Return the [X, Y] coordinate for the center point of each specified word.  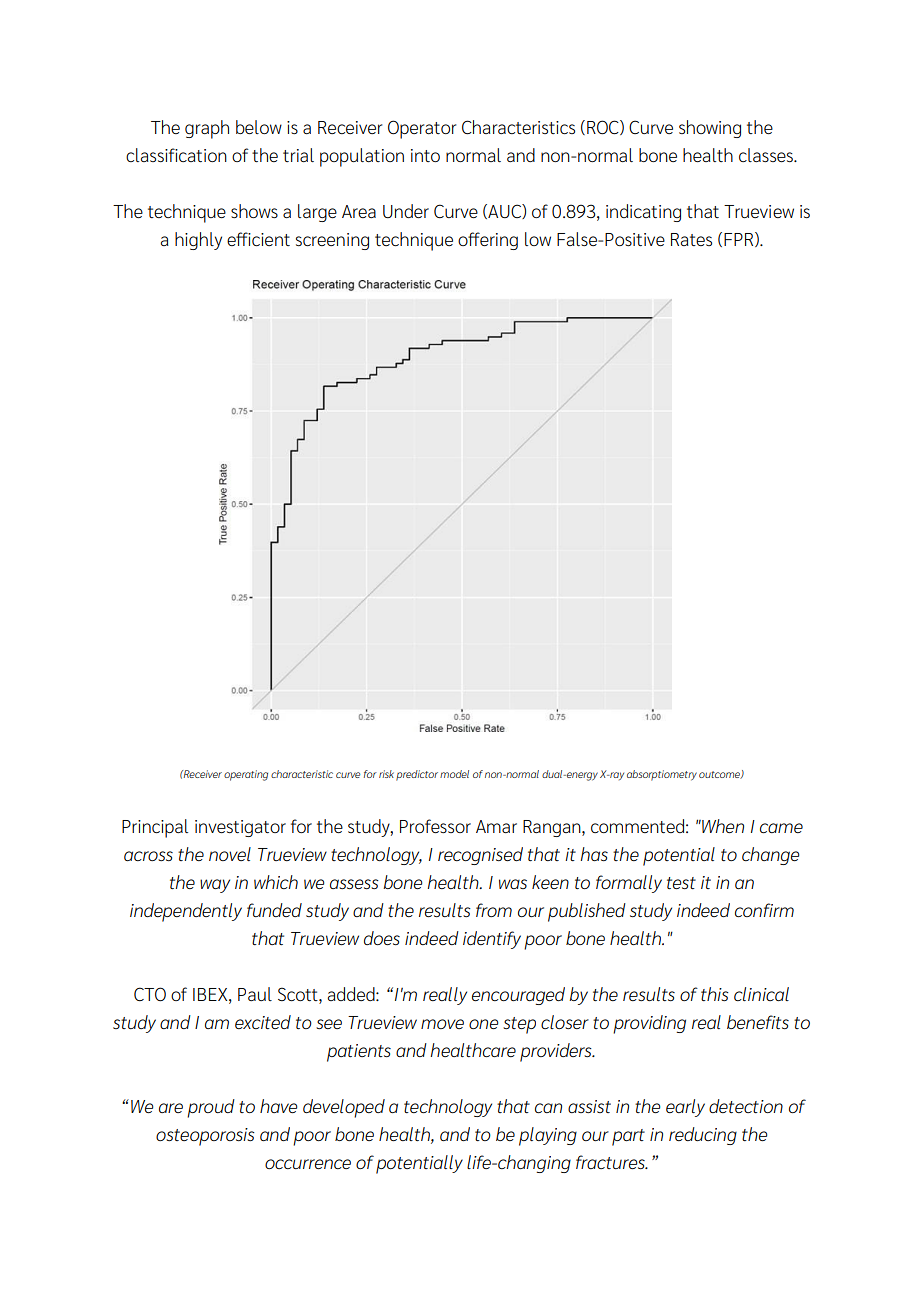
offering [488, 241]
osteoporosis [205, 1137]
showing [710, 129]
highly [198, 241]
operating [246, 775]
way [215, 886]
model [454, 774]
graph [207, 129]
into [425, 155]
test [681, 883]
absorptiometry [662, 775]
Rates [691, 239]
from [494, 910]
